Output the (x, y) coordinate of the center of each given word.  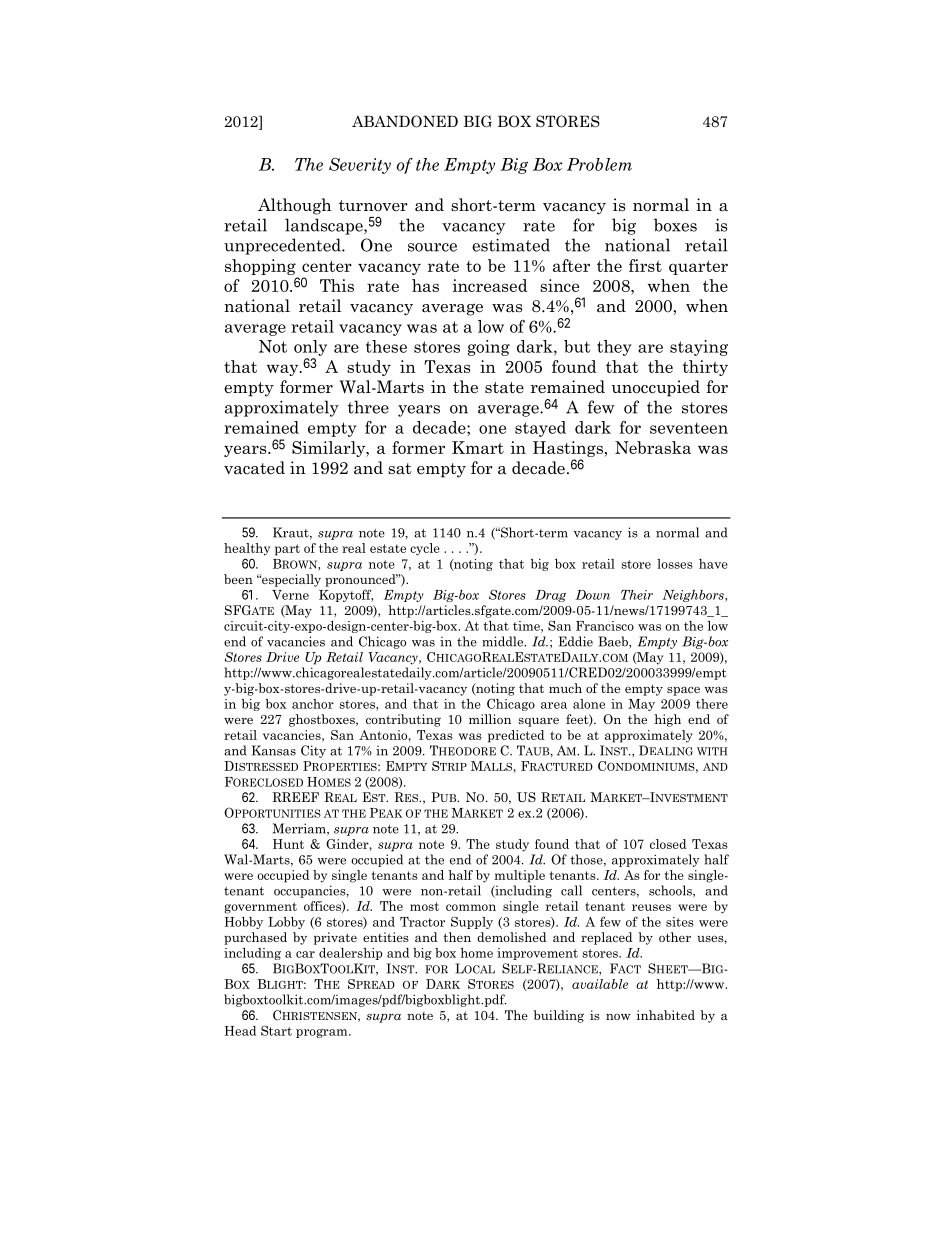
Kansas (274, 750)
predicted (516, 736)
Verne (290, 595)
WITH (712, 751)
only (310, 348)
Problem (599, 164)
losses (675, 564)
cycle (425, 549)
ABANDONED (405, 121)
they (614, 348)
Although (295, 206)
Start (276, 1030)
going (489, 348)
